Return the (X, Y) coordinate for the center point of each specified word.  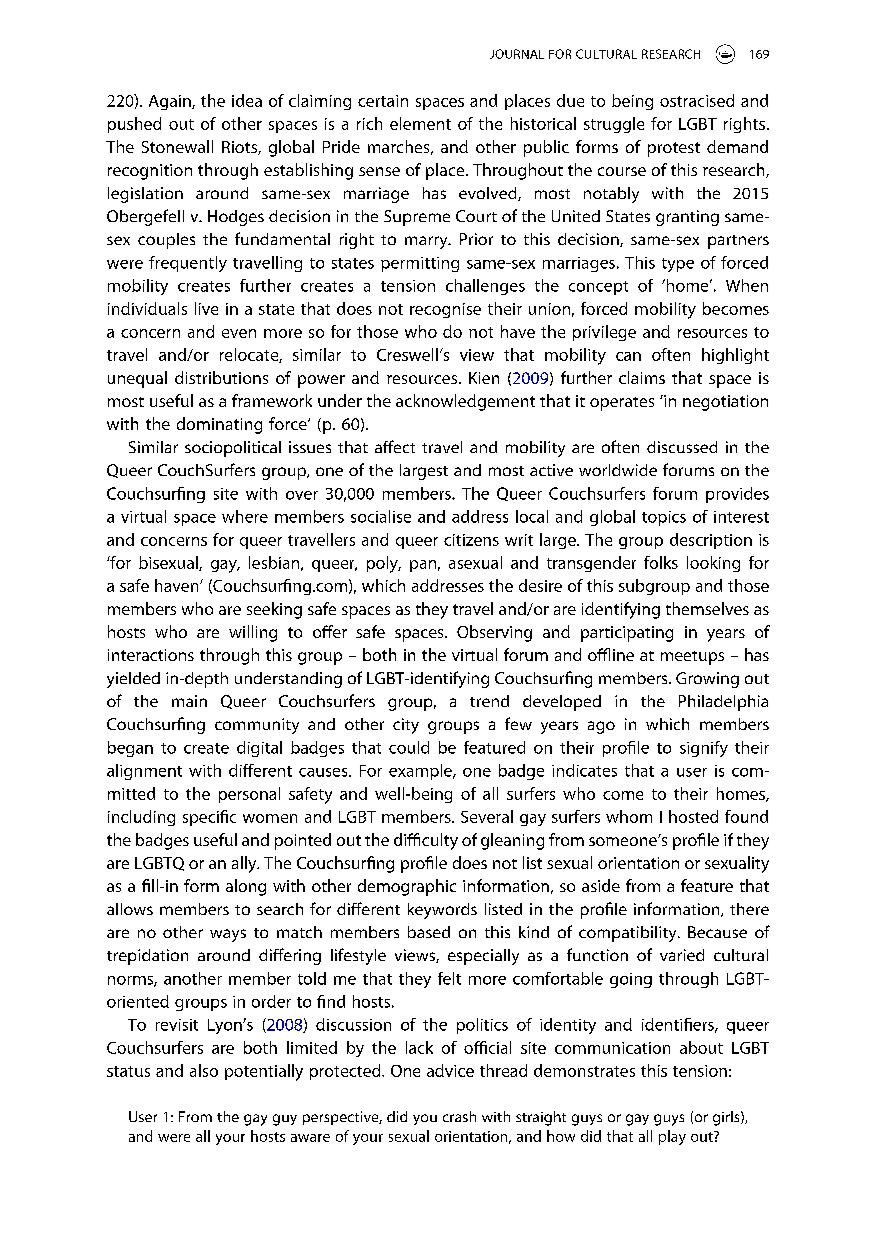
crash (459, 1116)
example (421, 772)
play (672, 1137)
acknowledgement (465, 402)
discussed (682, 447)
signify (704, 749)
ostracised (697, 100)
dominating (219, 425)
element (420, 123)
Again (171, 102)
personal (249, 795)
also (204, 1070)
